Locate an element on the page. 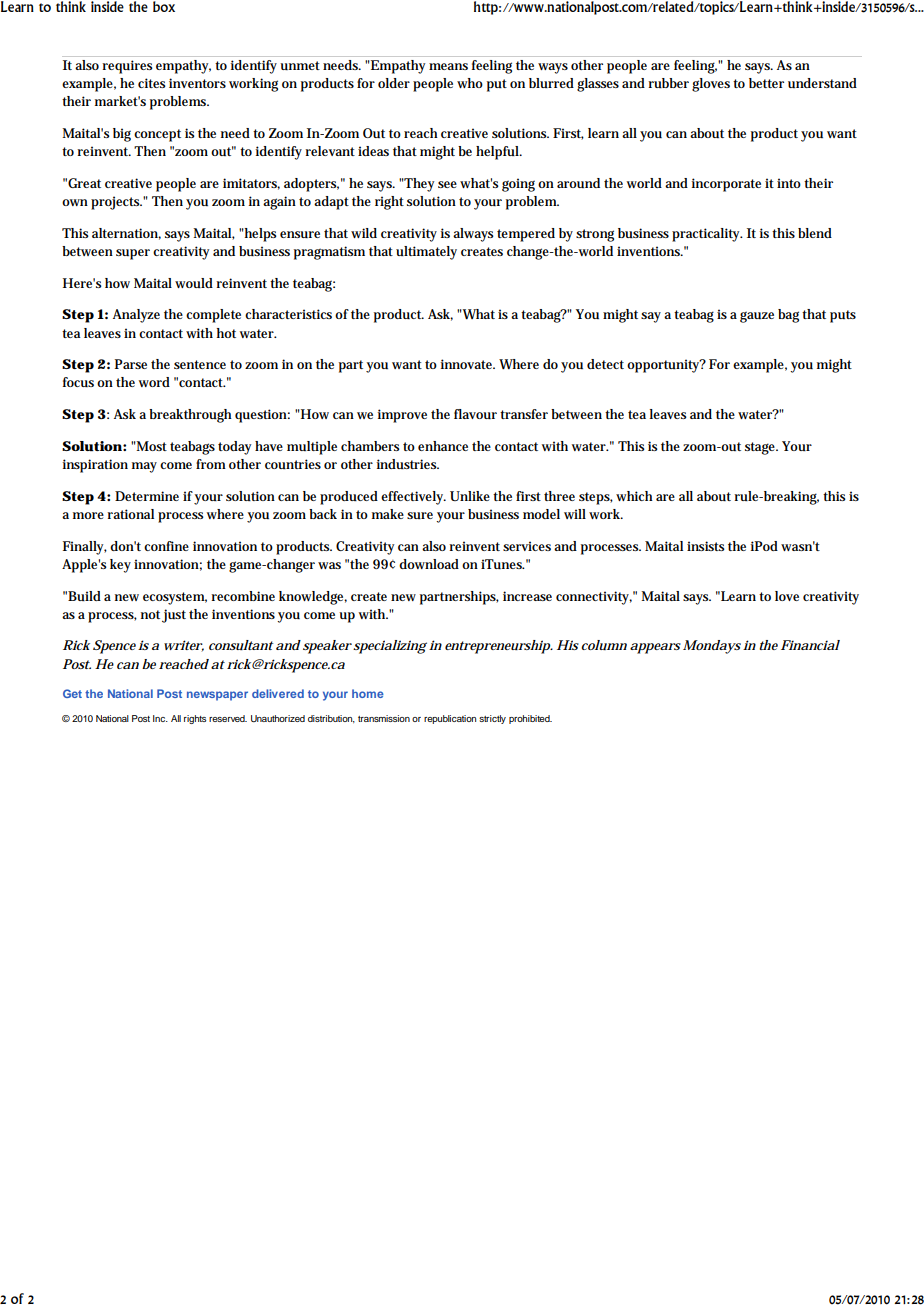  ultimately is located at coordinates (426, 253).
